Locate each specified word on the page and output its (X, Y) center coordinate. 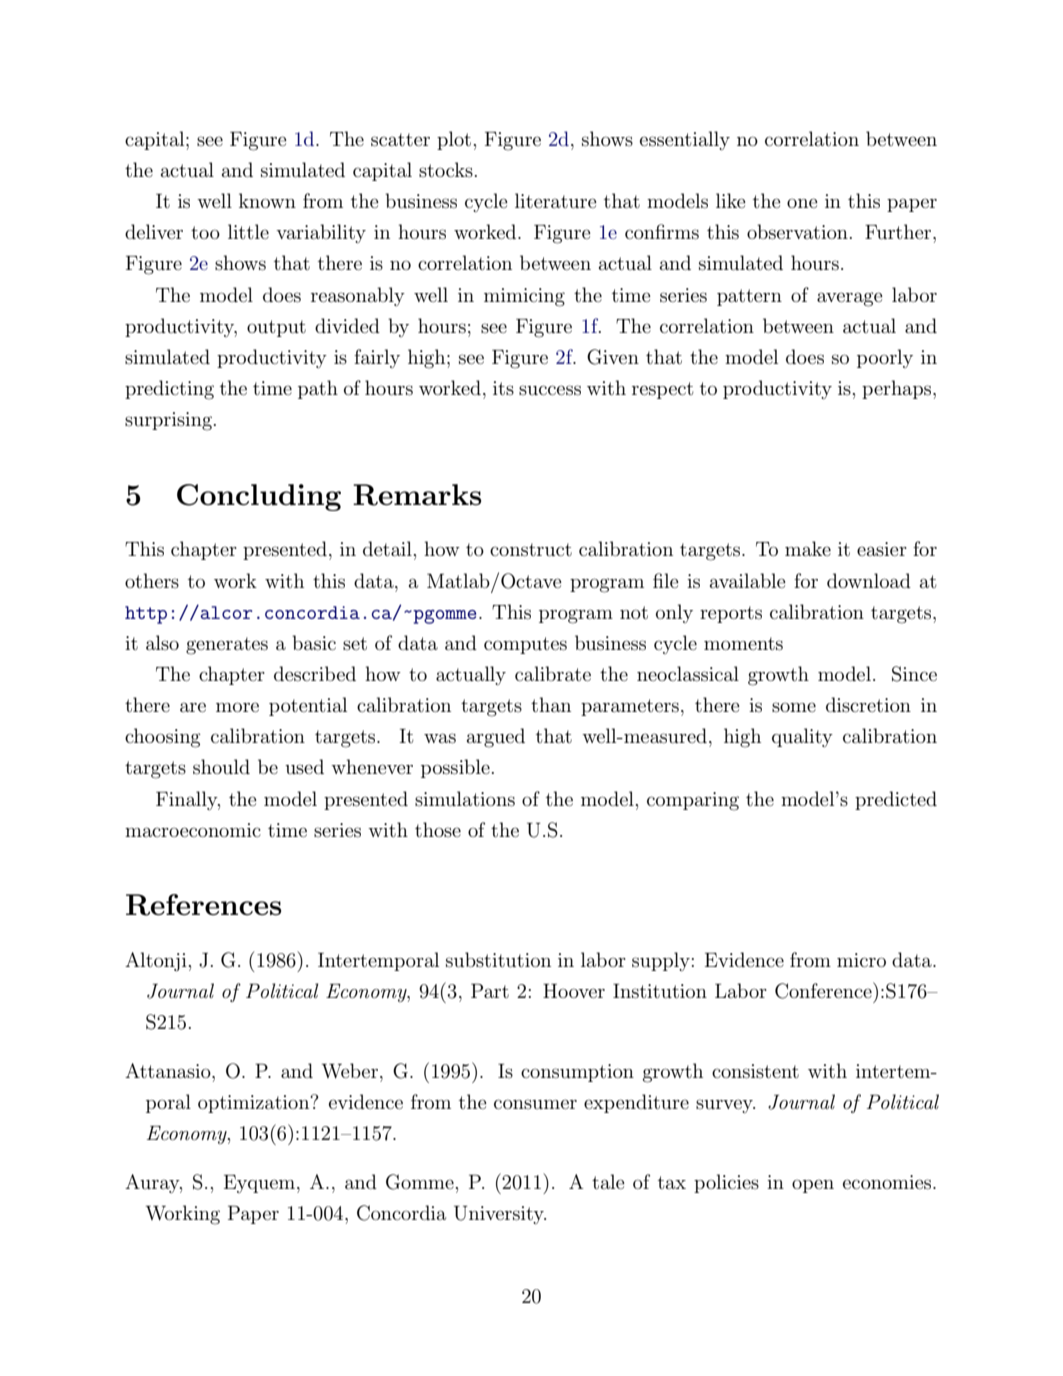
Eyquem (261, 1184)
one (802, 203)
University (500, 1215)
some (794, 707)
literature (556, 201)
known (267, 200)
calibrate (553, 673)
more (237, 707)
